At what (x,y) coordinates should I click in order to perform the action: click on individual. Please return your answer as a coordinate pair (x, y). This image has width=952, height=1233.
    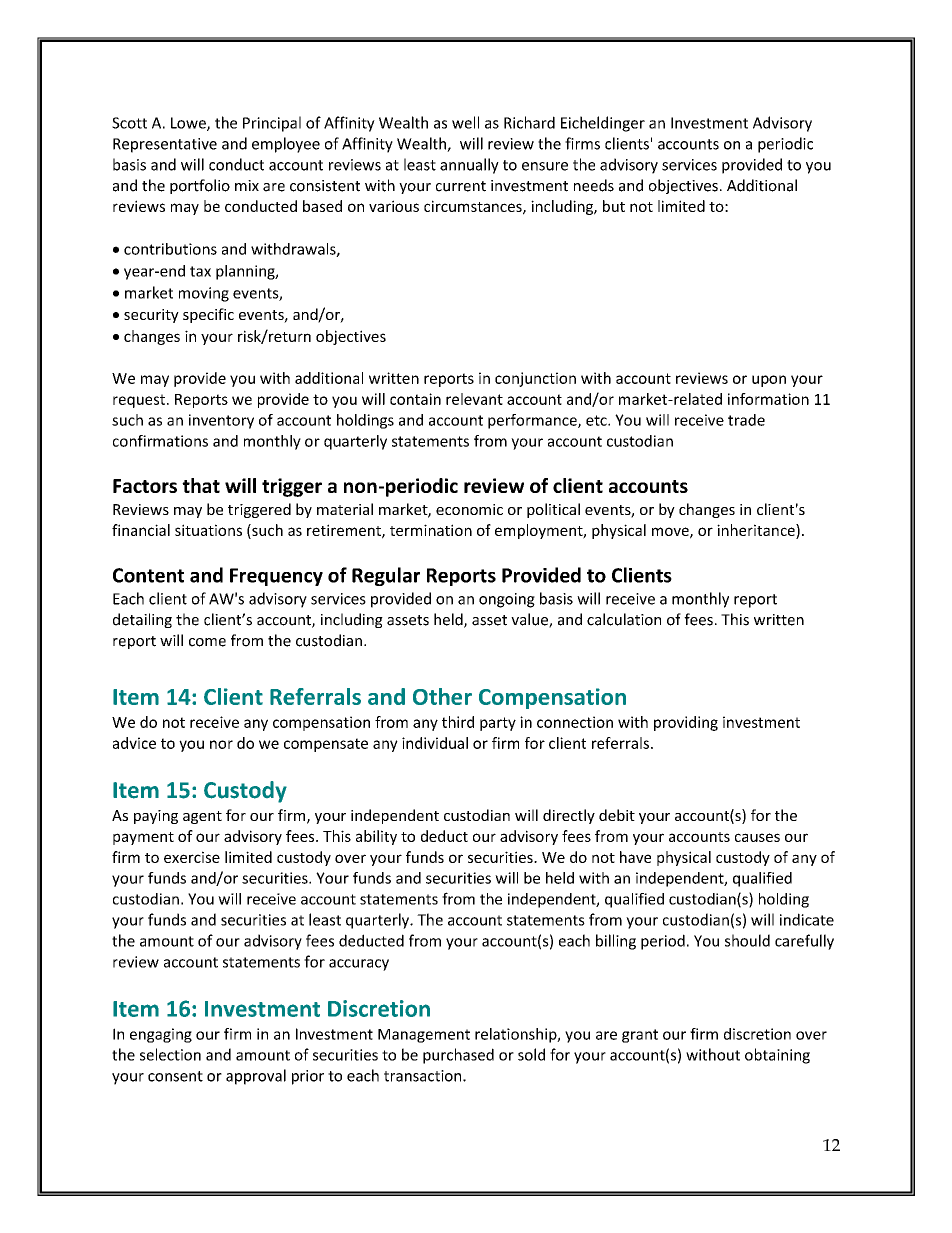
    Looking at the image, I should click on (435, 743).
